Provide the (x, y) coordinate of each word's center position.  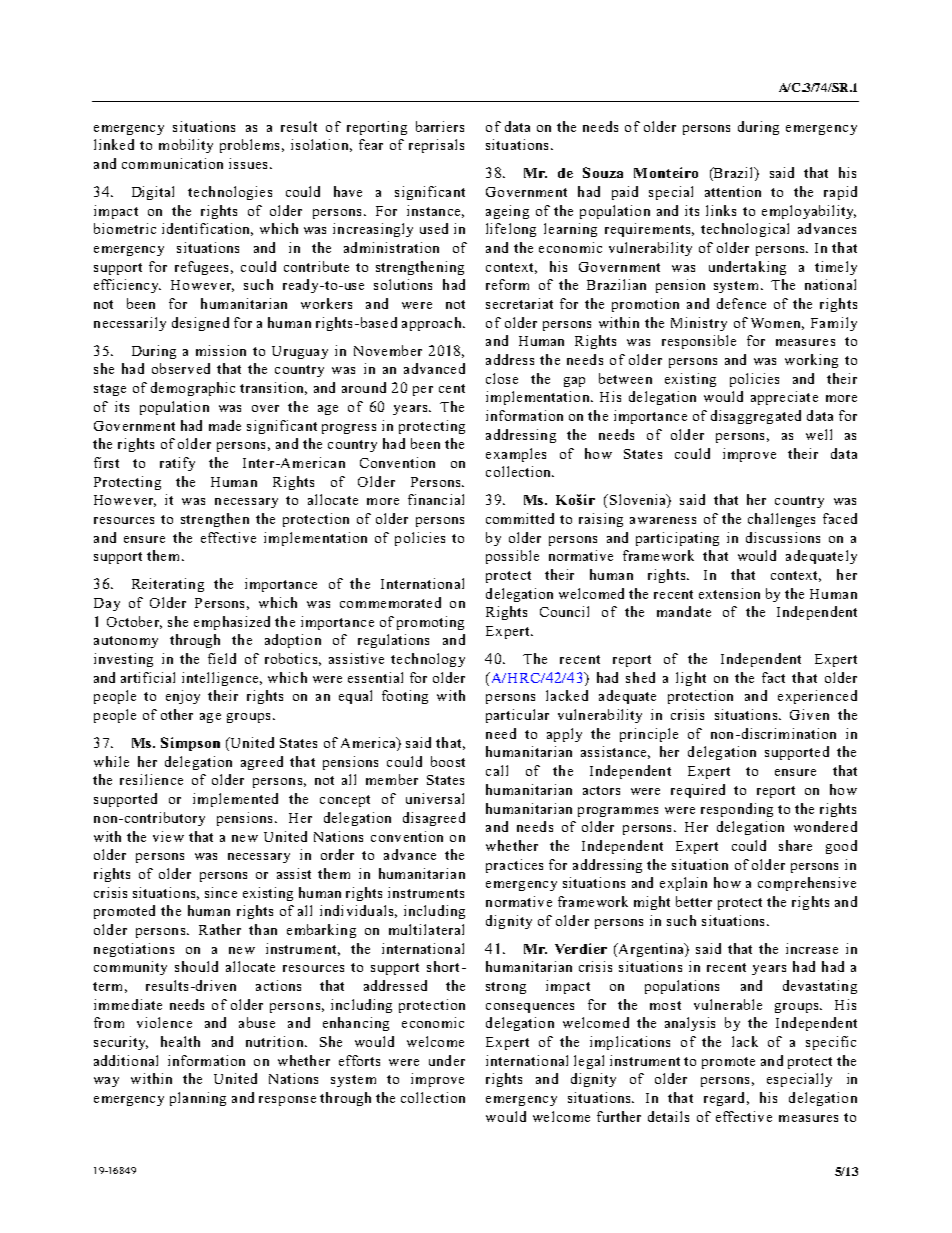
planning (198, 1099)
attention (733, 191)
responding (737, 810)
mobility (186, 146)
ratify (177, 464)
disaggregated (756, 417)
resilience (151, 779)
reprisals (436, 146)
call (497, 770)
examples (516, 455)
